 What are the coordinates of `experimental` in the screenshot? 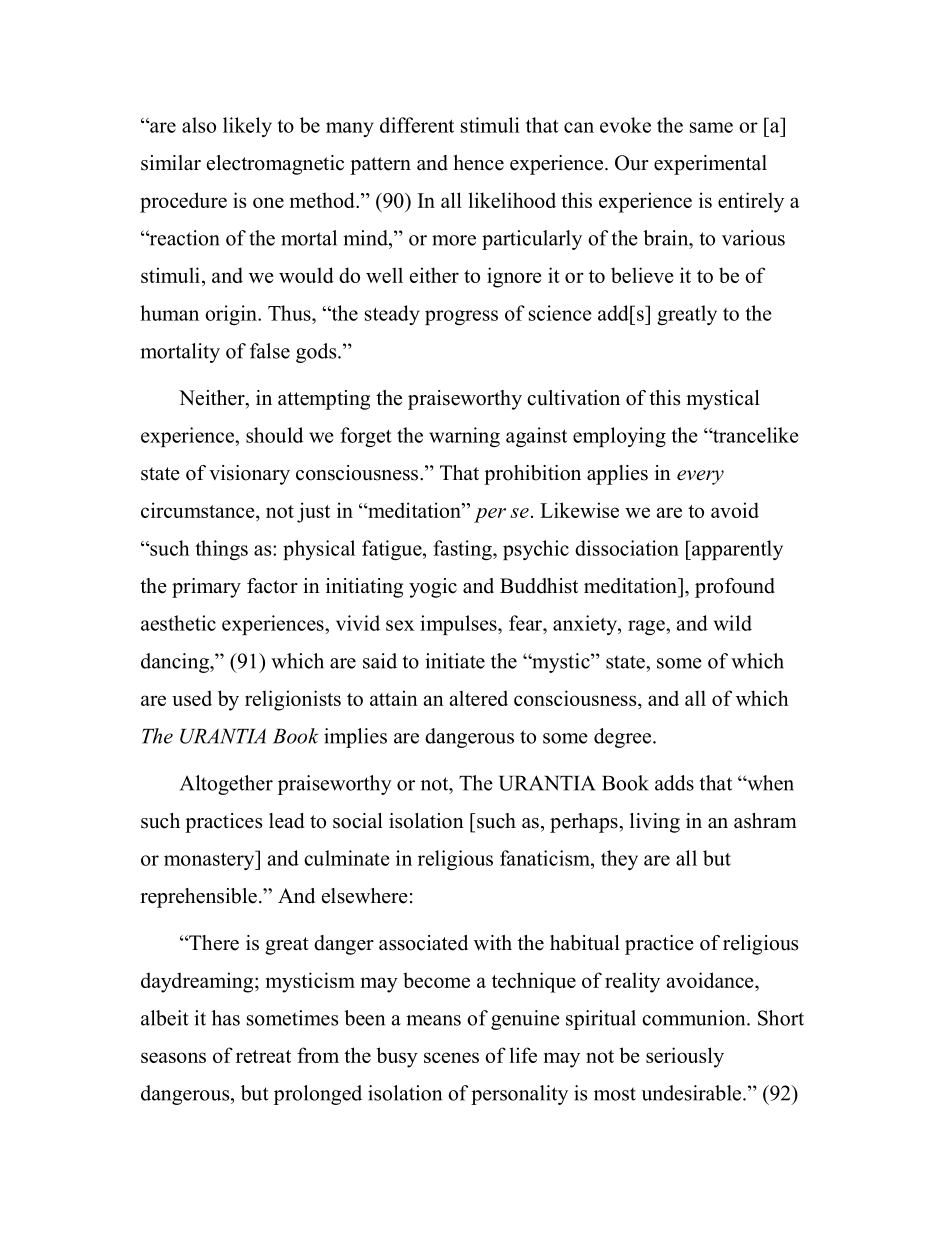 It's located at (710, 165).
